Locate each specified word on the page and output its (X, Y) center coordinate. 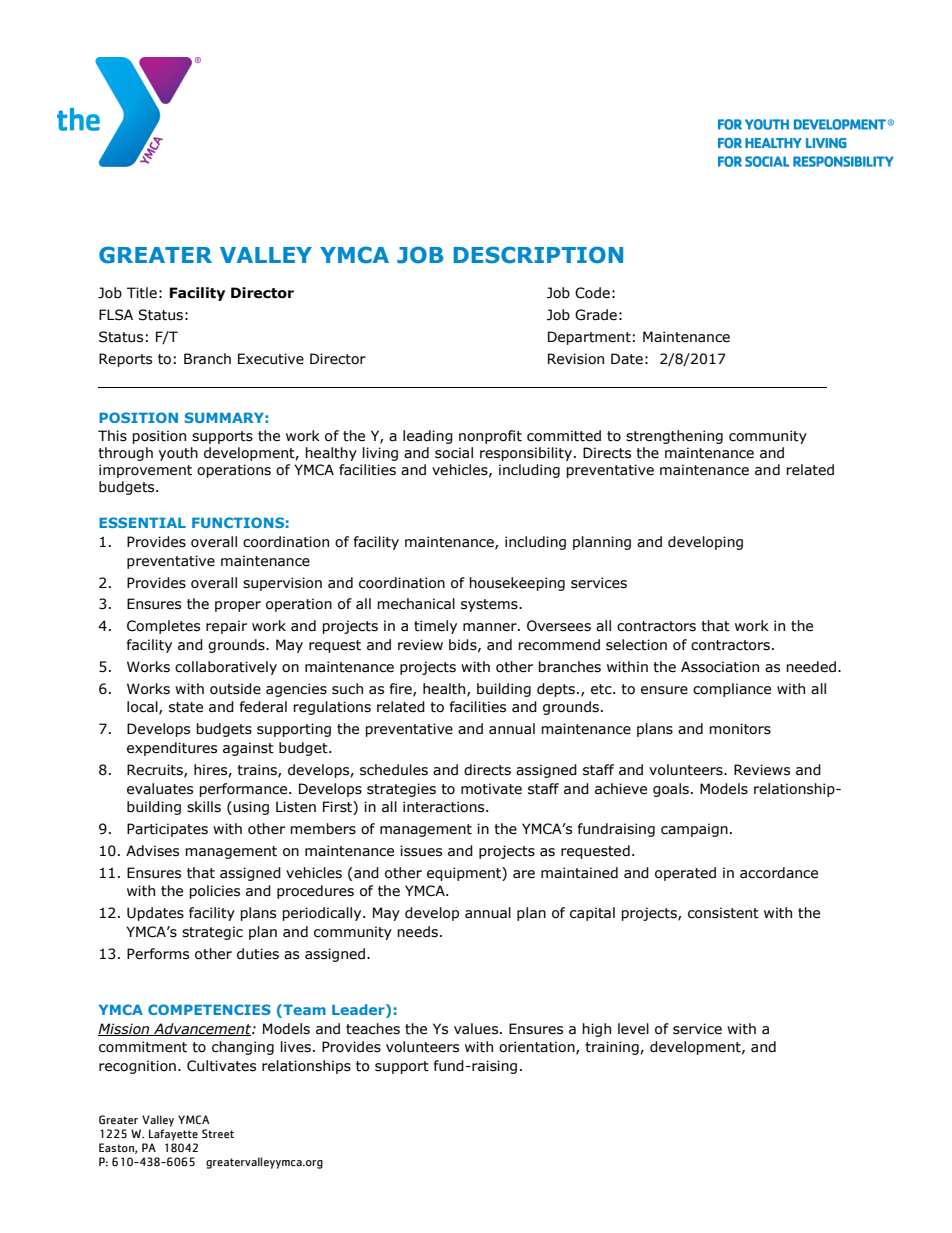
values (477, 1029)
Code (592, 293)
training (613, 1048)
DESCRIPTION (538, 255)
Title (142, 293)
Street (218, 1134)
